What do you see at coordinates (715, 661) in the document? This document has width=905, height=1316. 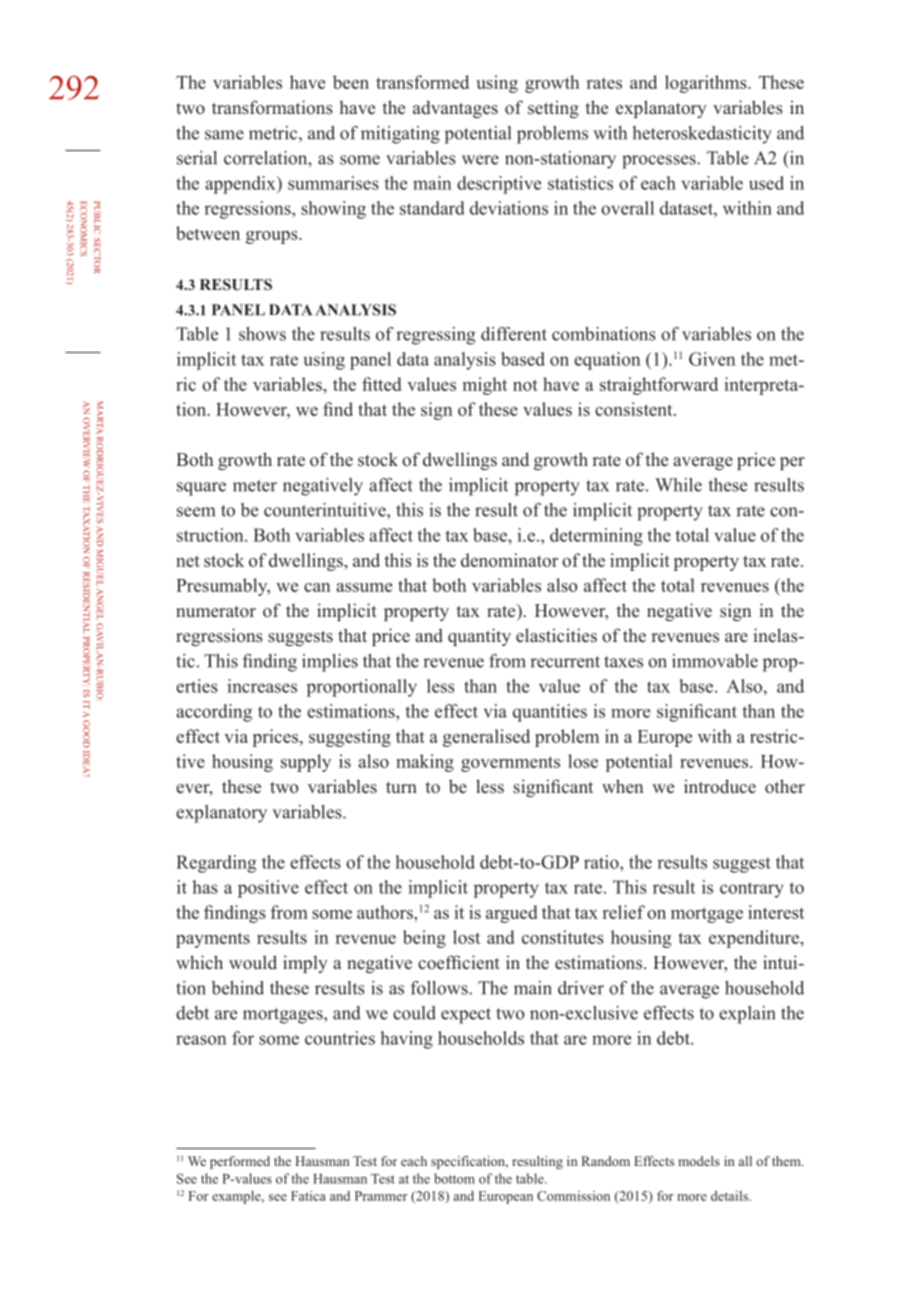 I see `immovable` at bounding box center [715, 661].
